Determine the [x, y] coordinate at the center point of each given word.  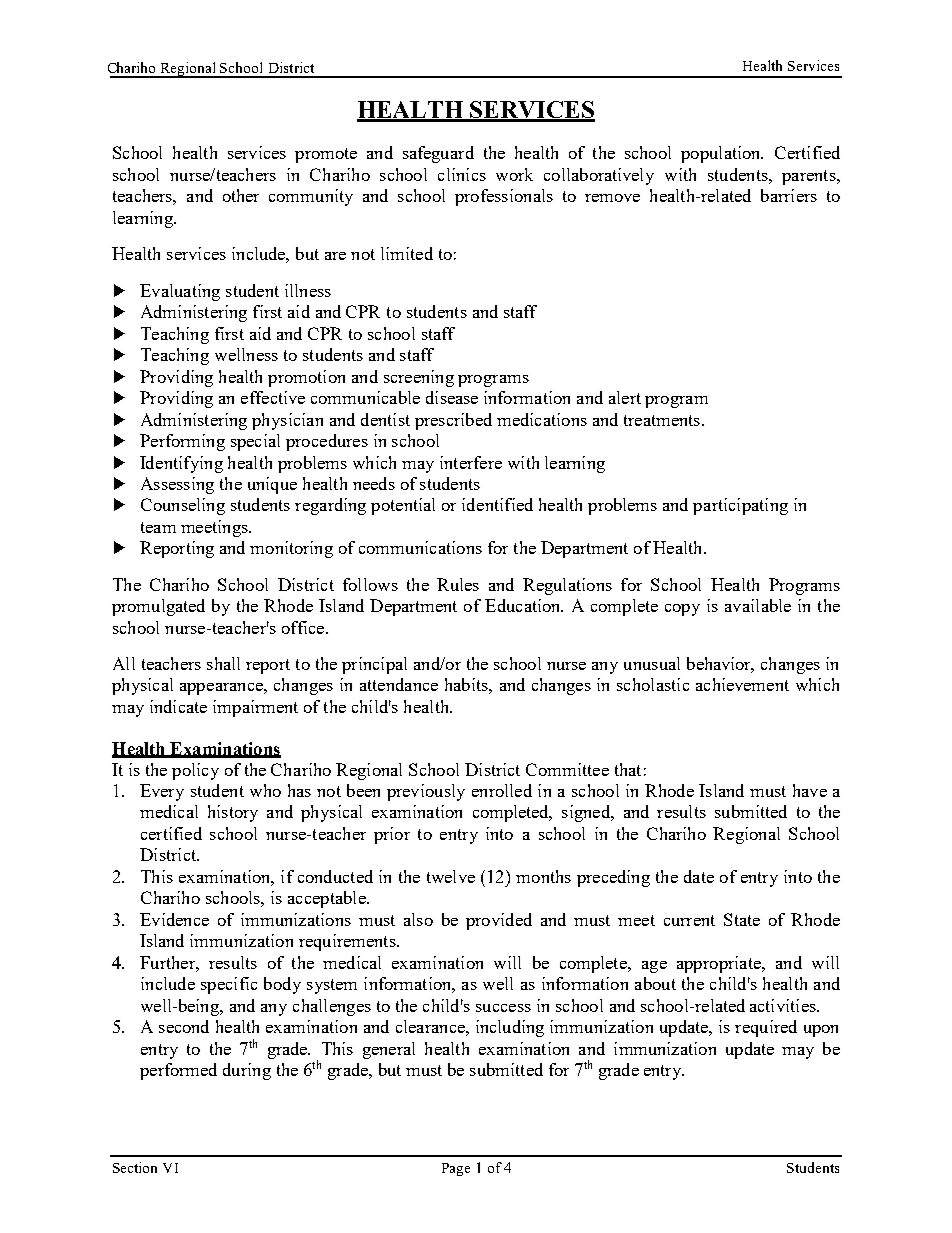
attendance [399, 684]
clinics [462, 174]
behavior [720, 664]
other [241, 195]
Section [135, 1167]
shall [223, 663]
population [722, 154]
